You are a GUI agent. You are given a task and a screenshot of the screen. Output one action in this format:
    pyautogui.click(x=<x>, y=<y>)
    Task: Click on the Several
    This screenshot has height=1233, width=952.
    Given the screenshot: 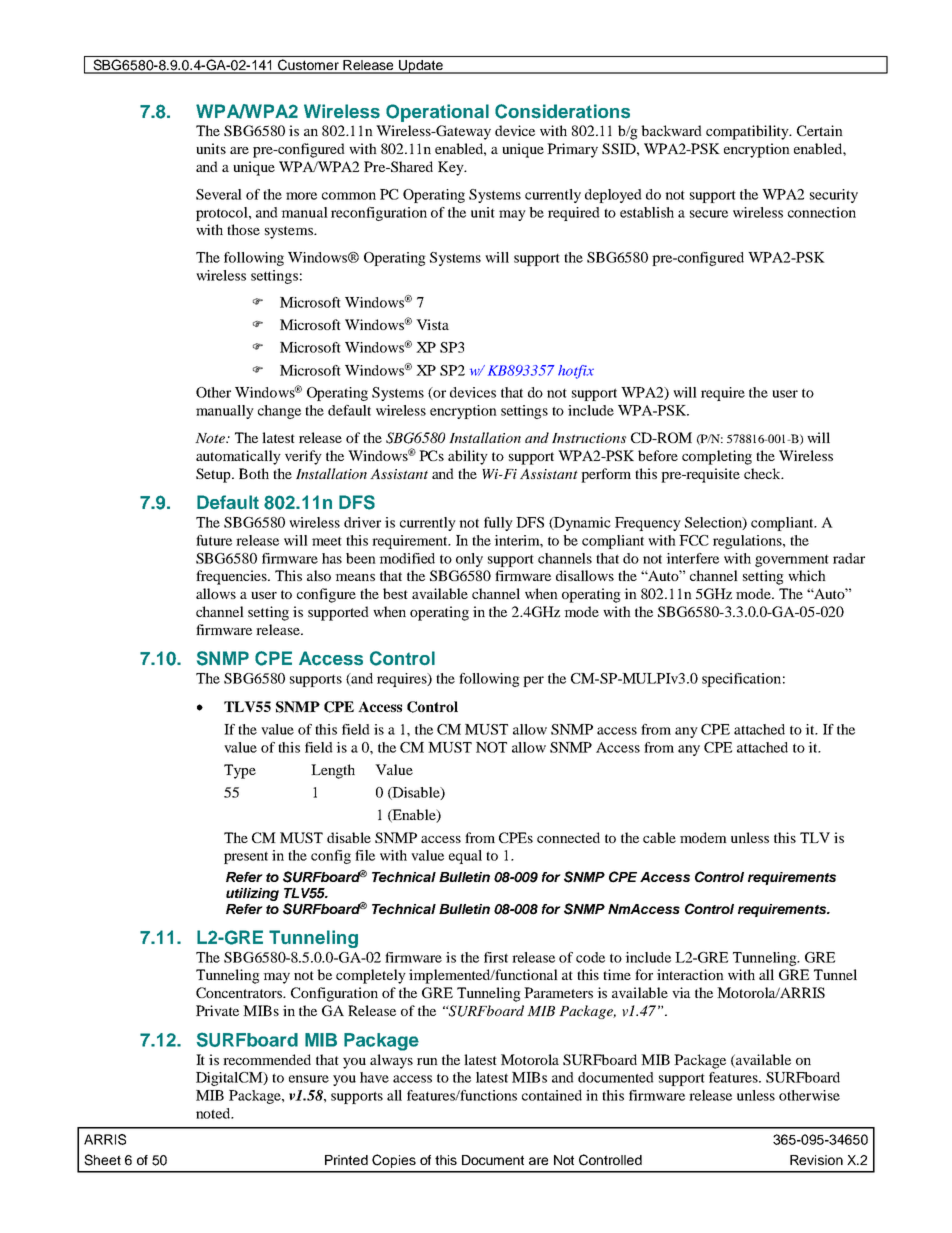 What is the action you would take?
    pyautogui.click(x=219, y=194)
